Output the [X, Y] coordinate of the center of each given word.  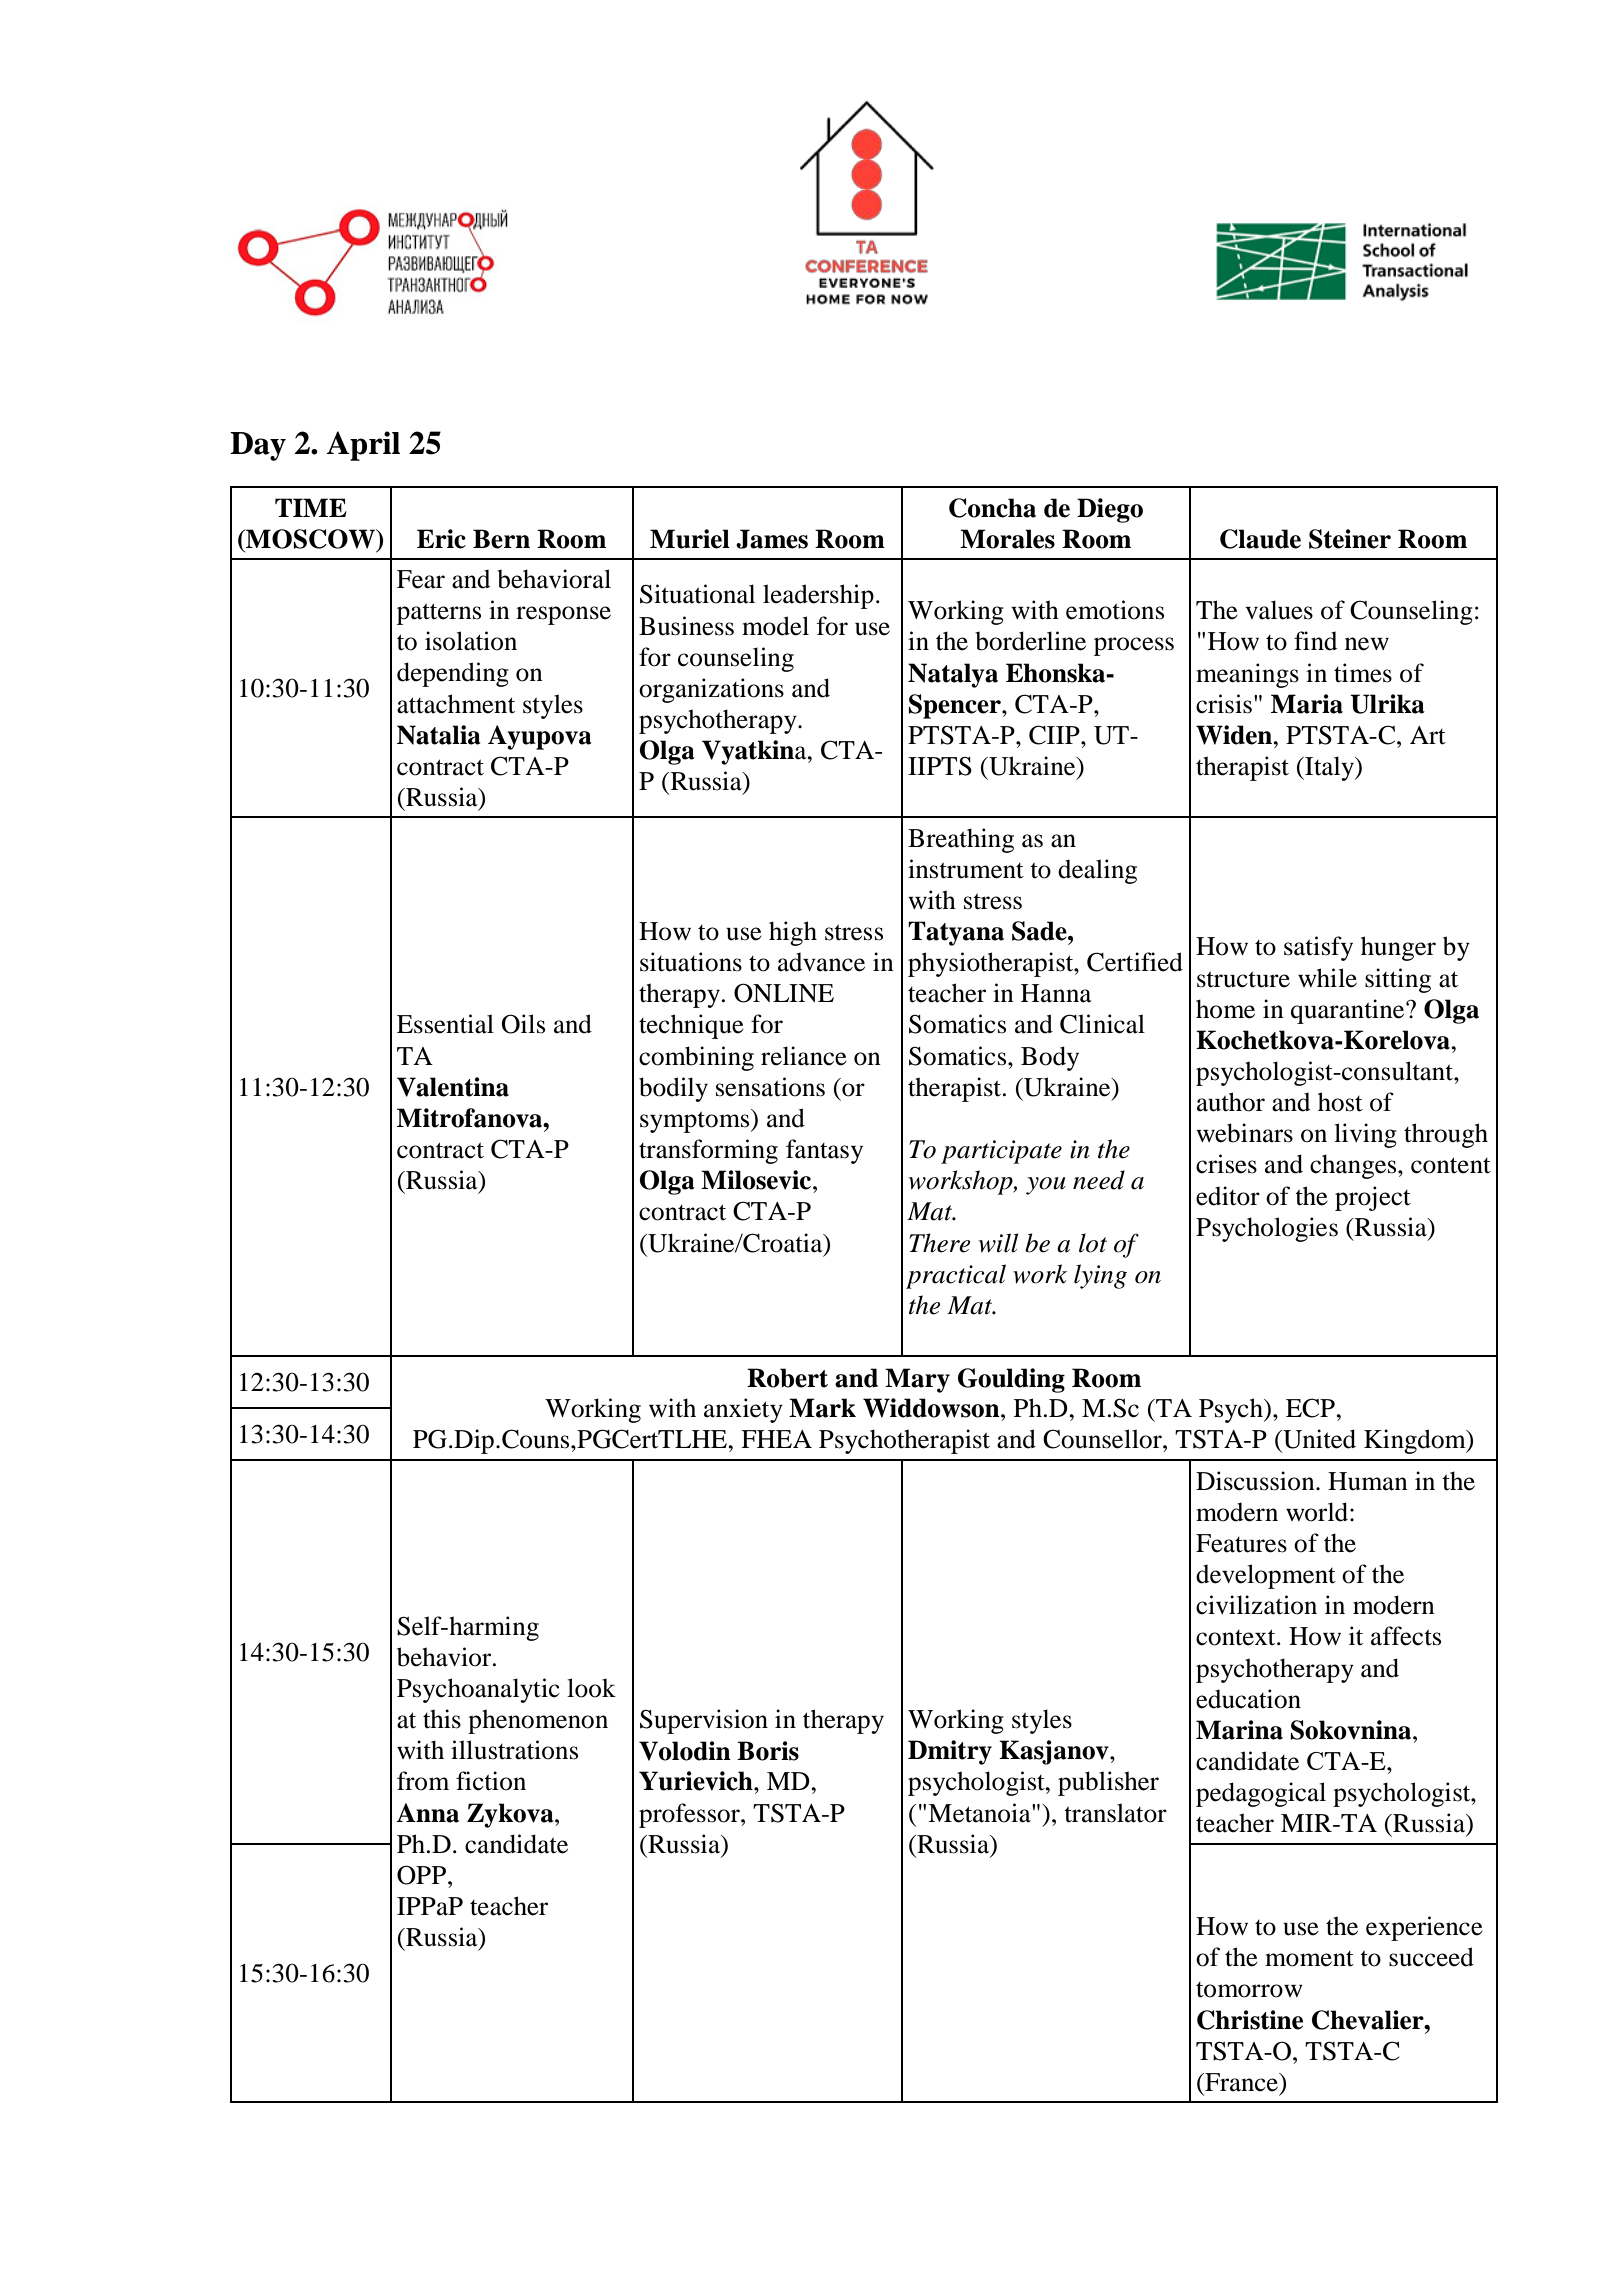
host [1340, 1102]
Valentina [453, 1087]
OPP [423, 1875]
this [442, 1719]
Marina [1239, 1730]
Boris [768, 1751]
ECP [1311, 1408]
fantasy [824, 1151]
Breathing [961, 840]
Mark [822, 1408]
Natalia [439, 735]
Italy [1330, 768]
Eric [441, 539]
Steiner [1350, 539]
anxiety [743, 1410]
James [772, 539]
